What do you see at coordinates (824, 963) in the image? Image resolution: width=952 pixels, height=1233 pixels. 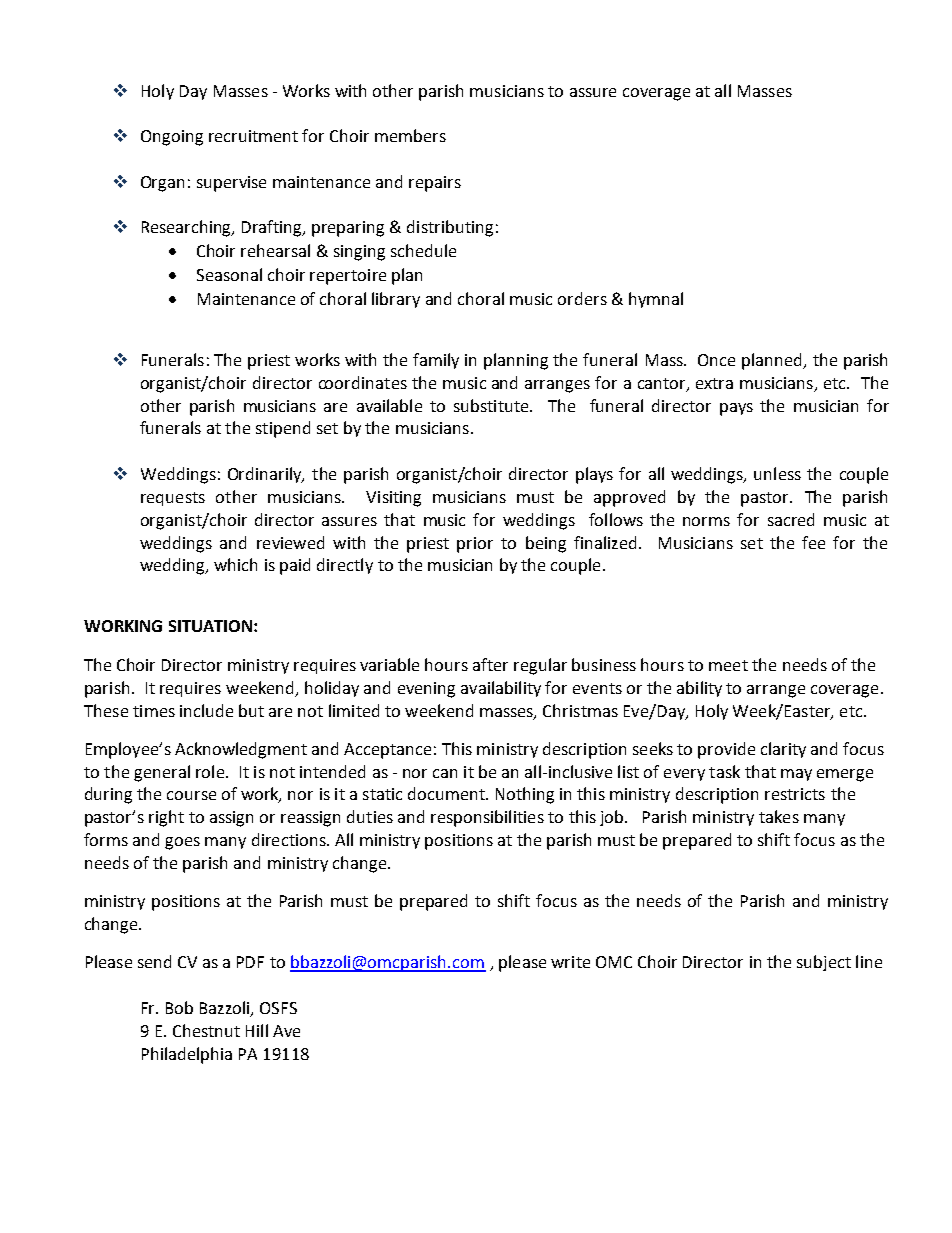 I see `subject` at bounding box center [824, 963].
